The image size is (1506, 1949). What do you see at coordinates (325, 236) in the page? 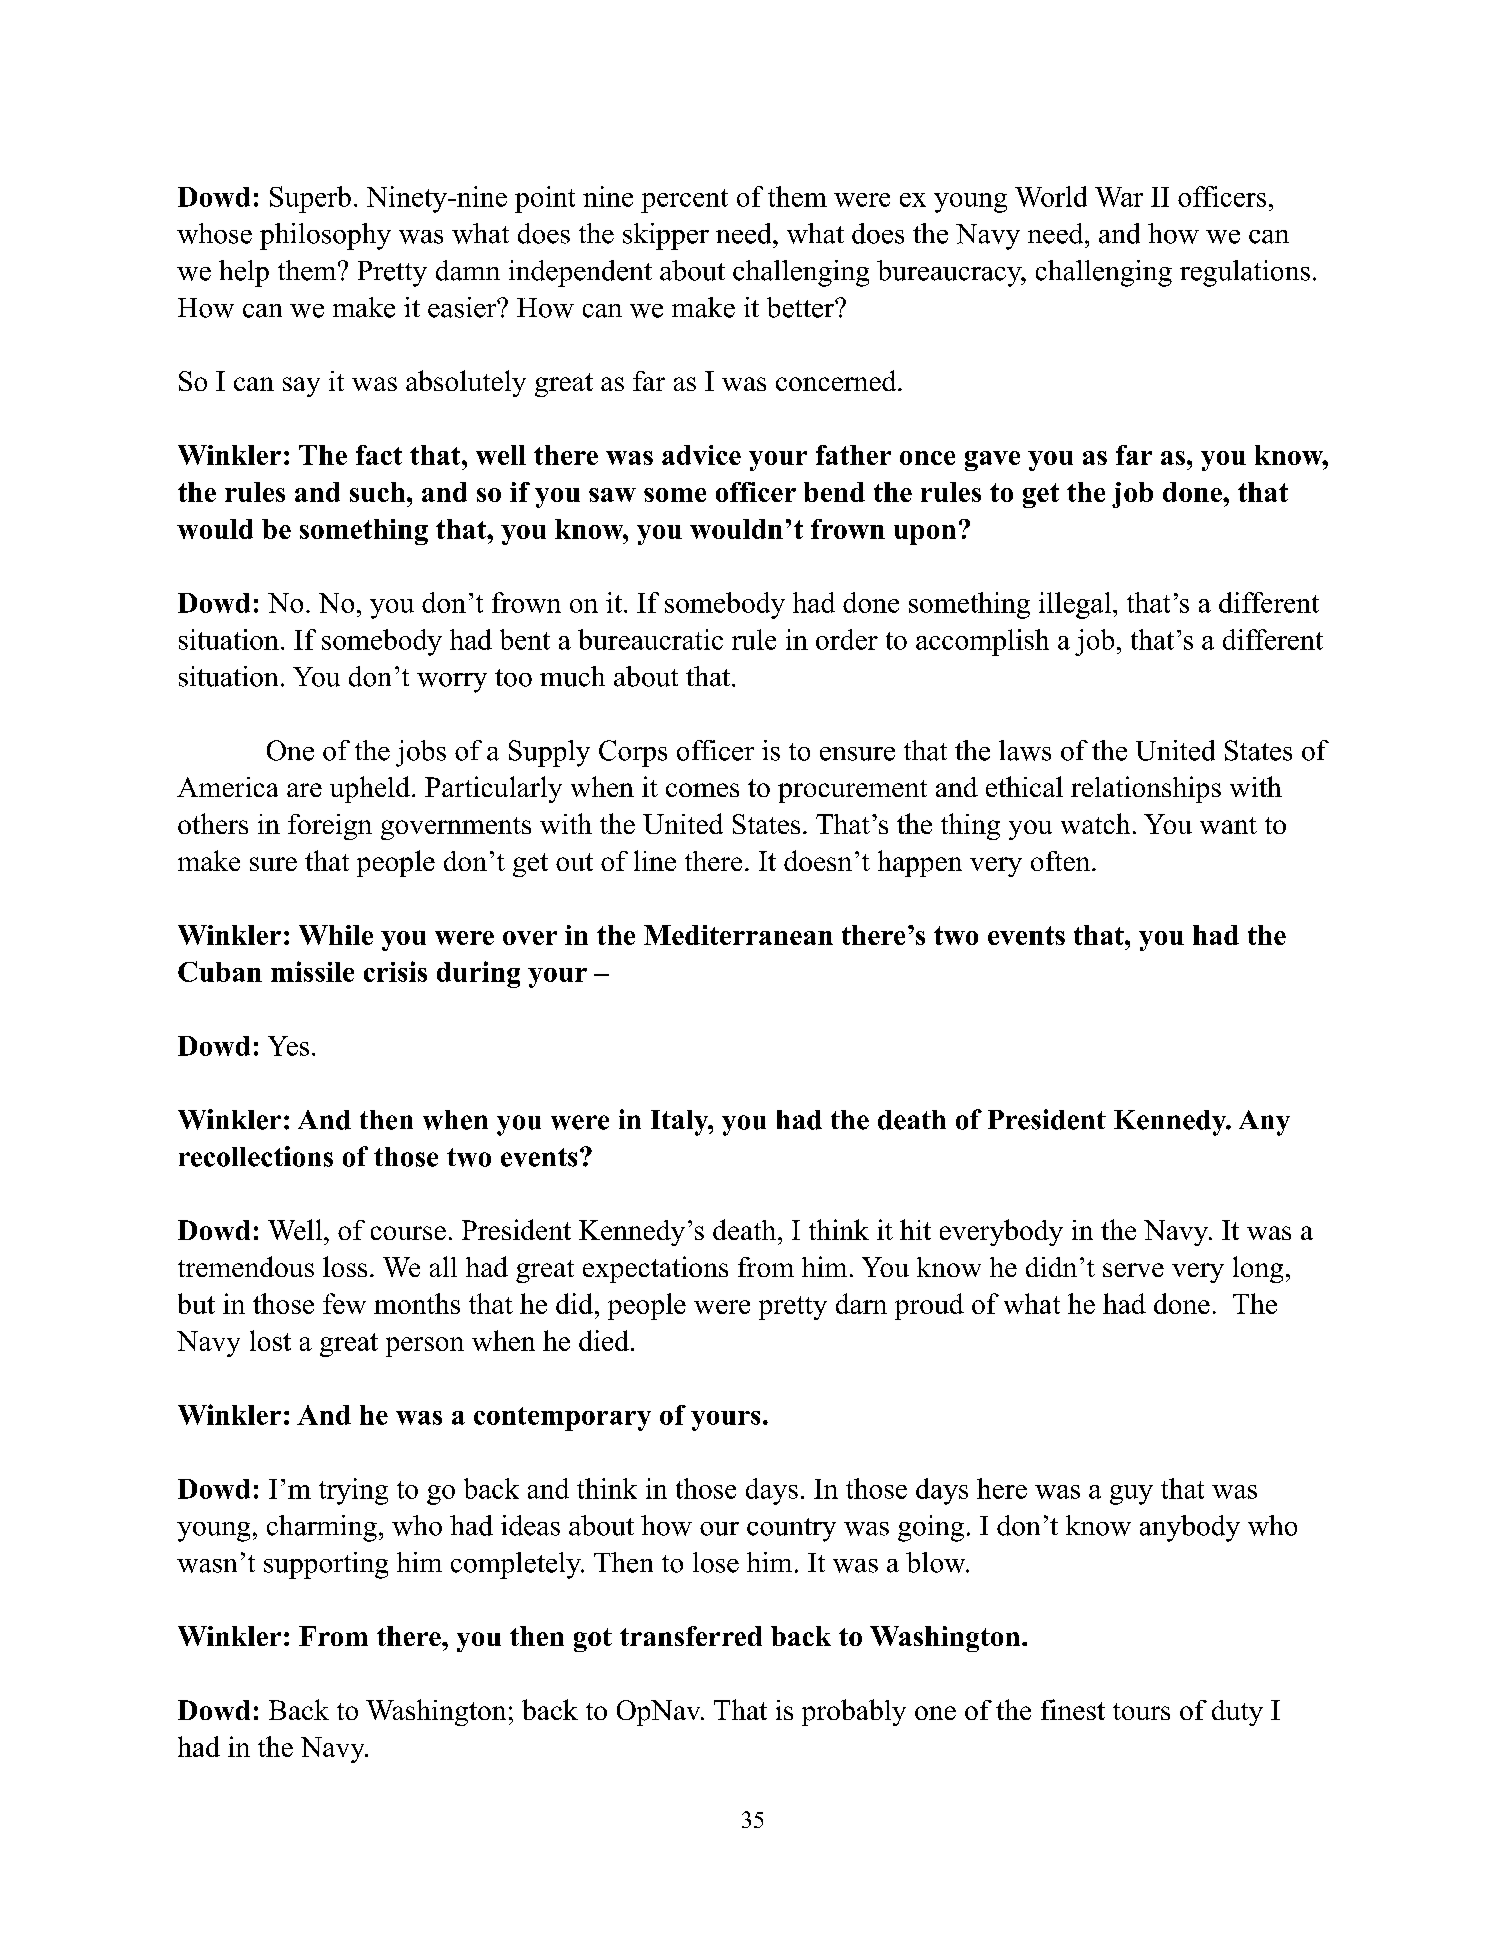
I see `philosophy` at bounding box center [325, 236].
